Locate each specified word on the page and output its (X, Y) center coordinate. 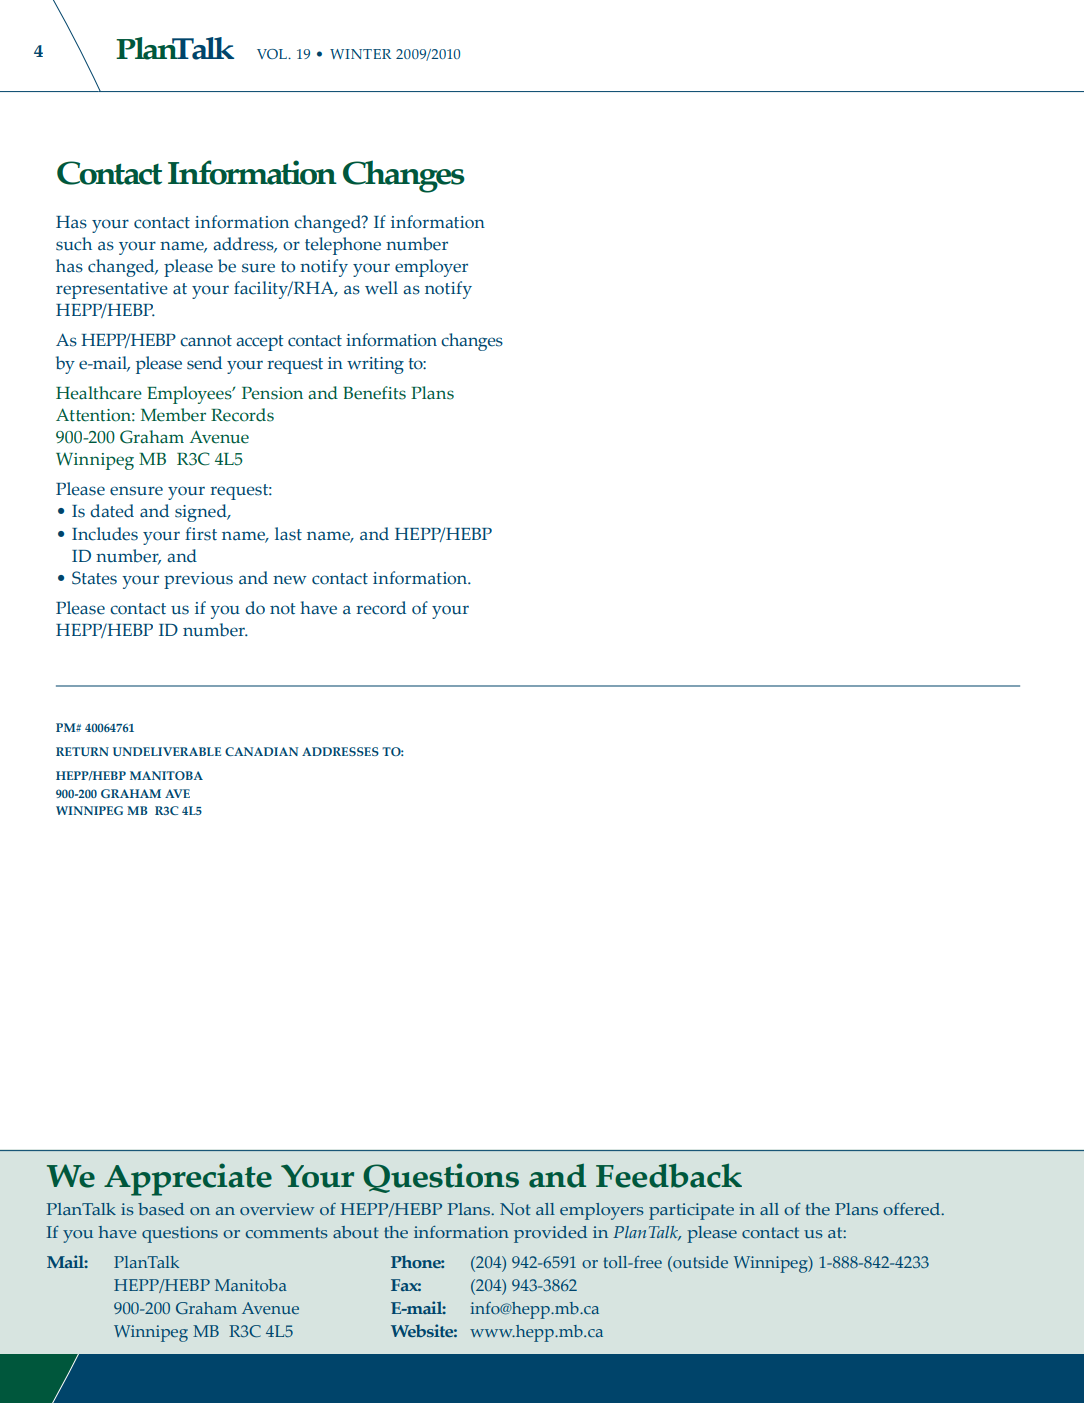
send (204, 363)
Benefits (374, 393)
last (288, 534)
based (161, 1209)
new (290, 580)
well (381, 288)
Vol (273, 54)
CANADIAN (261, 751)
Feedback (669, 1175)
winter (360, 54)
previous (198, 580)
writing (375, 365)
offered (913, 1209)
